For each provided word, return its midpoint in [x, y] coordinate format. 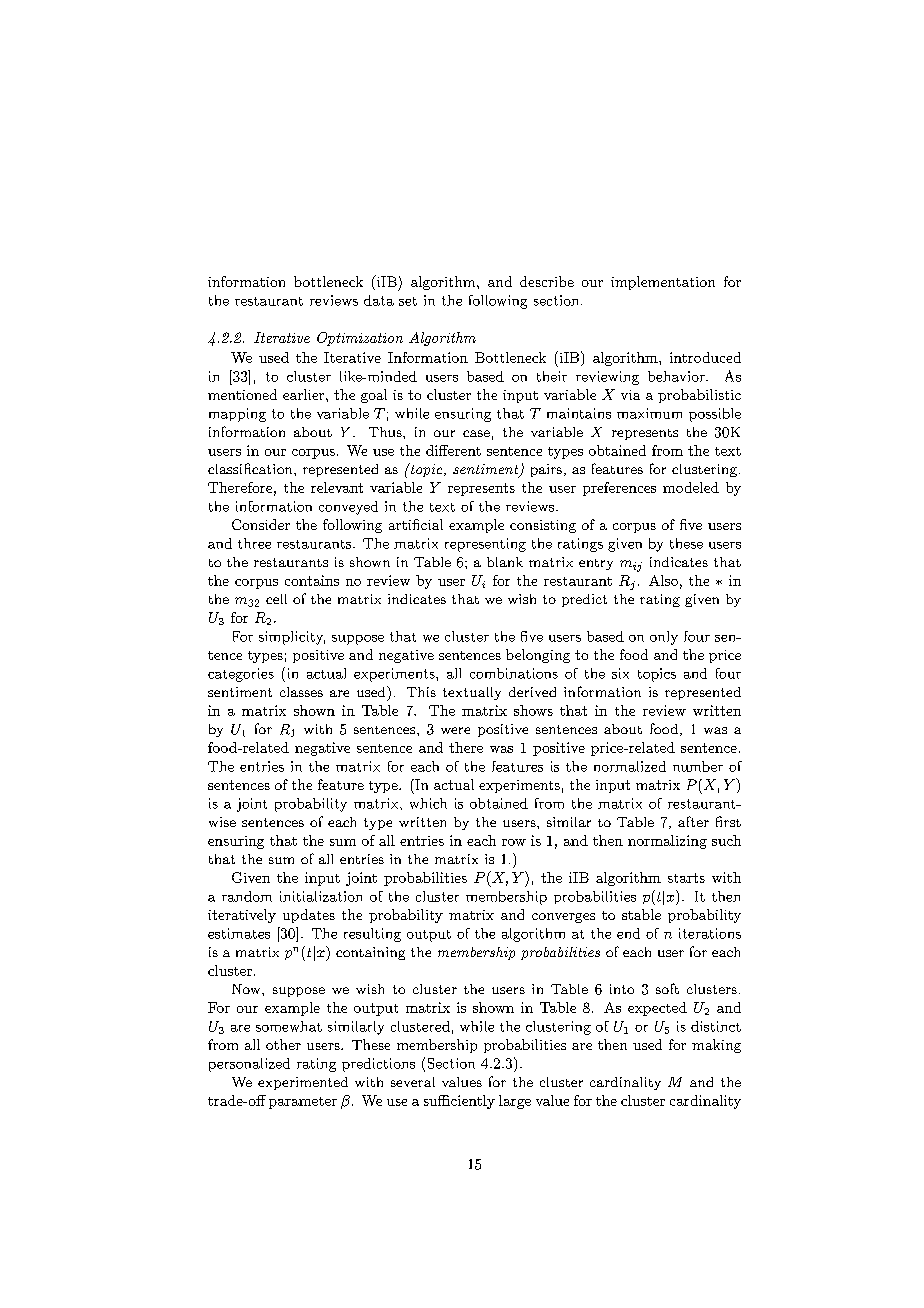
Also [663, 580]
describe [547, 281]
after [693, 821]
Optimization [360, 339]
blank [505, 562]
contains [312, 580]
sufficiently [459, 1102]
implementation [663, 283]
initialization [321, 896]
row [514, 842]
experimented [303, 1083]
